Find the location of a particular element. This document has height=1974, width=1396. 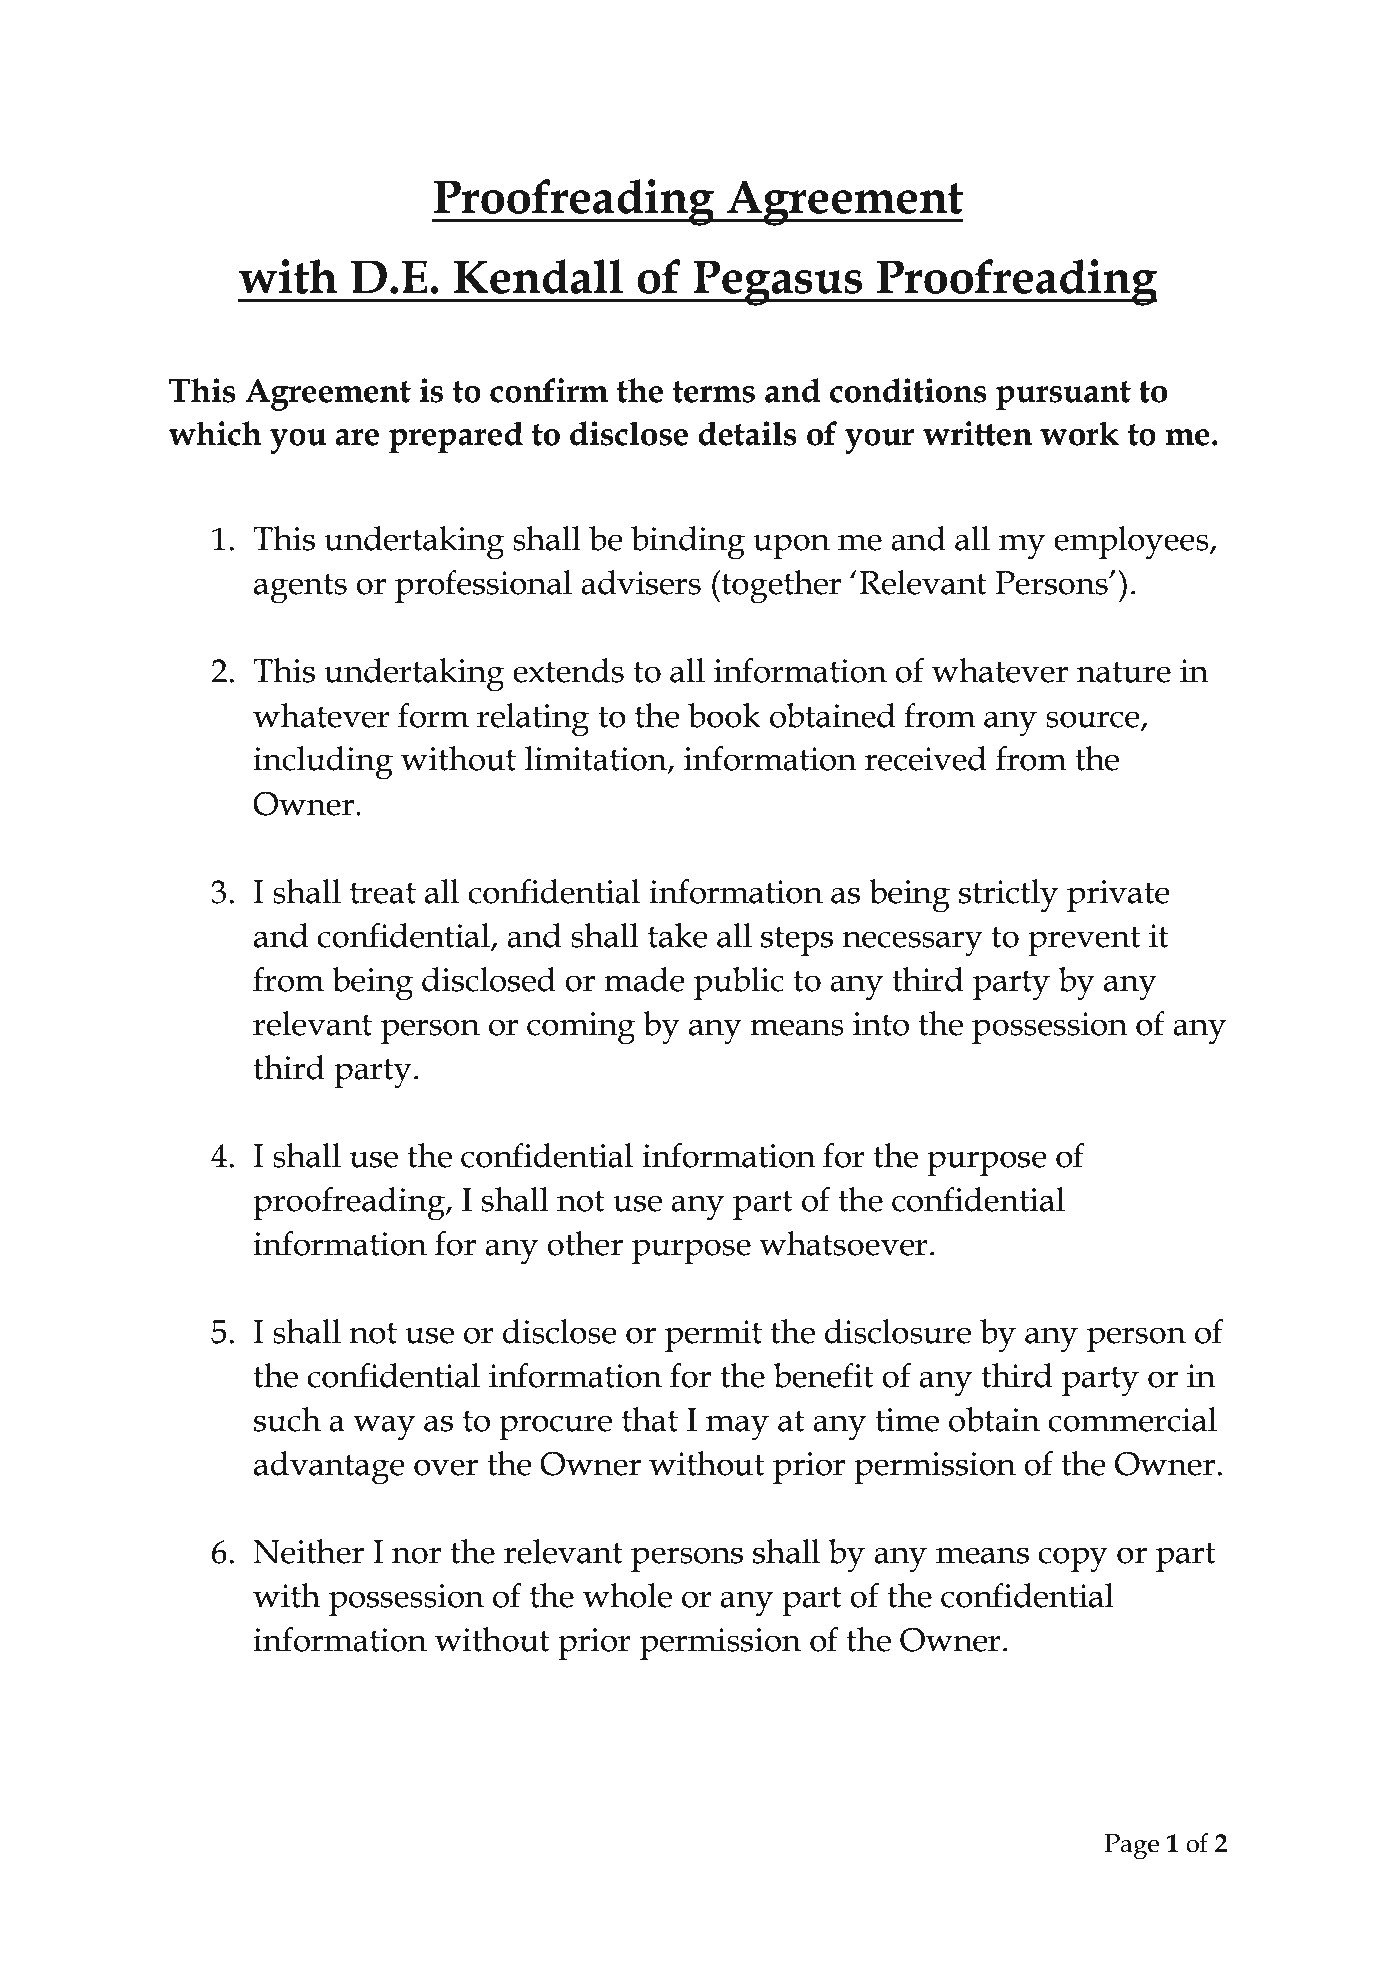

terms is located at coordinates (713, 392).
